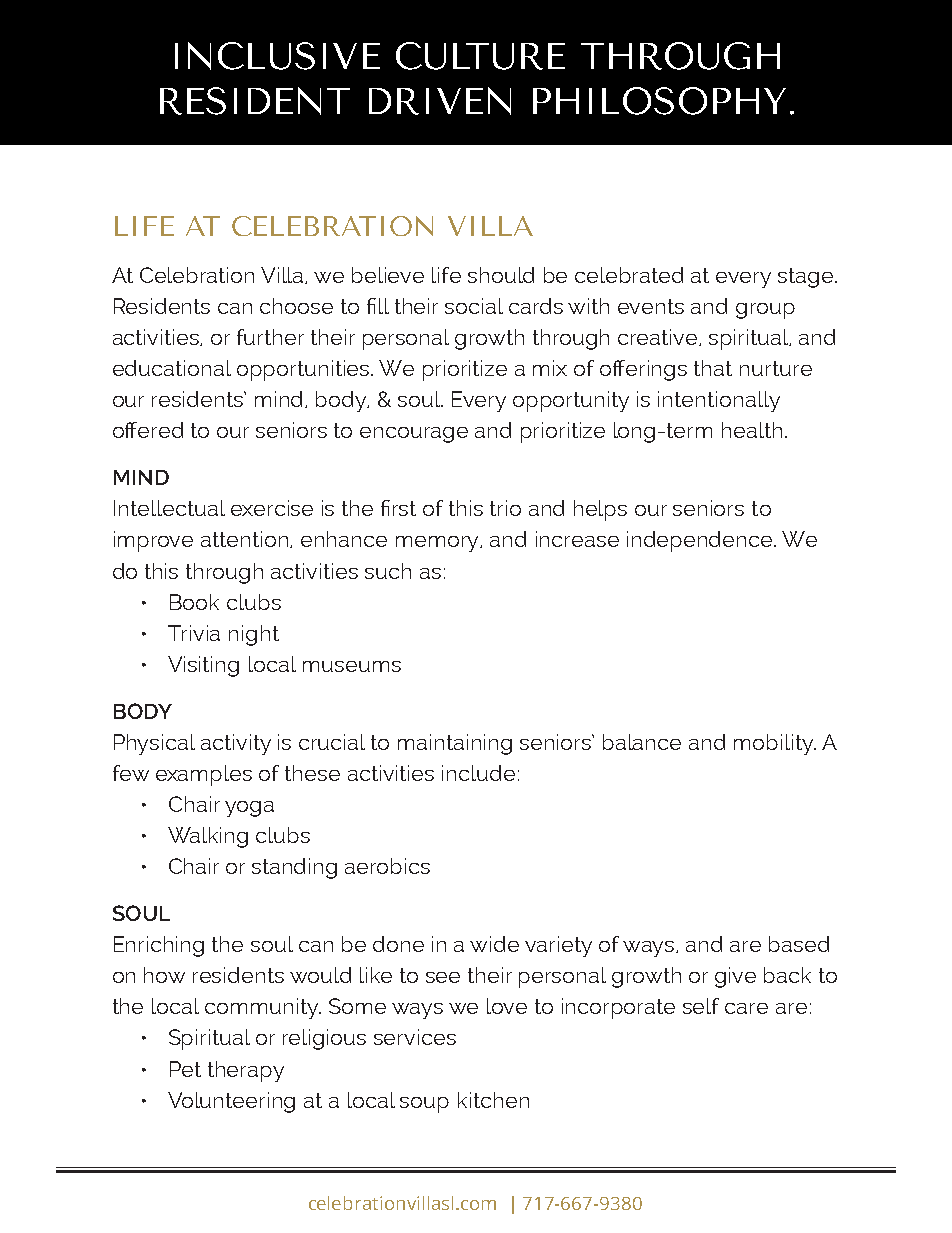 This page has height=1233, width=952. What do you see at coordinates (455, 744) in the page?
I see `maintaining` at bounding box center [455, 744].
